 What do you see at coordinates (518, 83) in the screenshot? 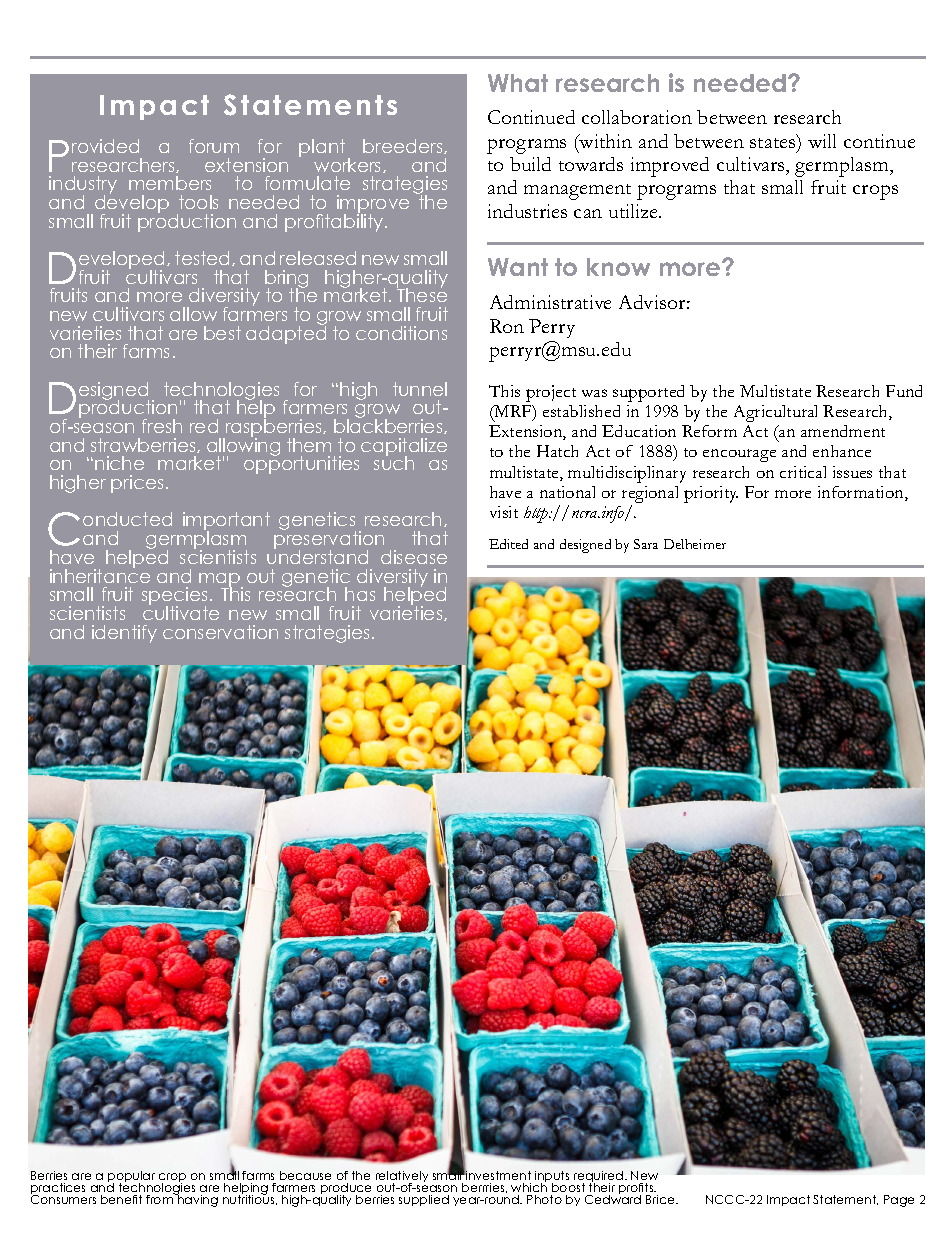
I see `What` at bounding box center [518, 83].
